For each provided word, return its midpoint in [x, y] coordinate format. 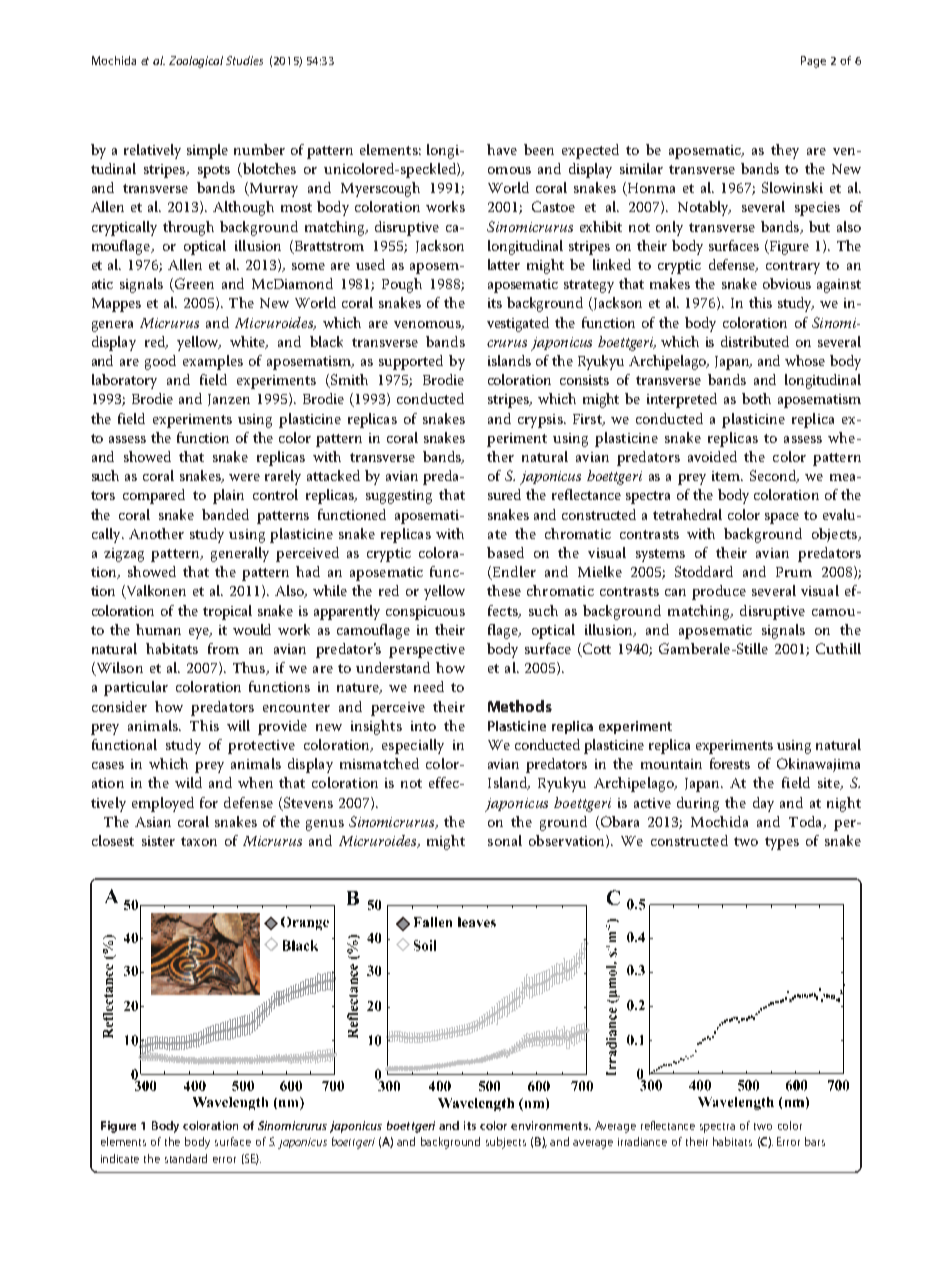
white [249, 342]
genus [325, 825]
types [782, 843]
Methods [520, 706]
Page [813, 62]
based [505, 552]
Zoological [196, 62]
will [238, 725]
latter [504, 264]
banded [225, 514]
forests [730, 763]
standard [186, 1158]
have [502, 149]
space [782, 518]
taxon [199, 841]
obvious [787, 283]
